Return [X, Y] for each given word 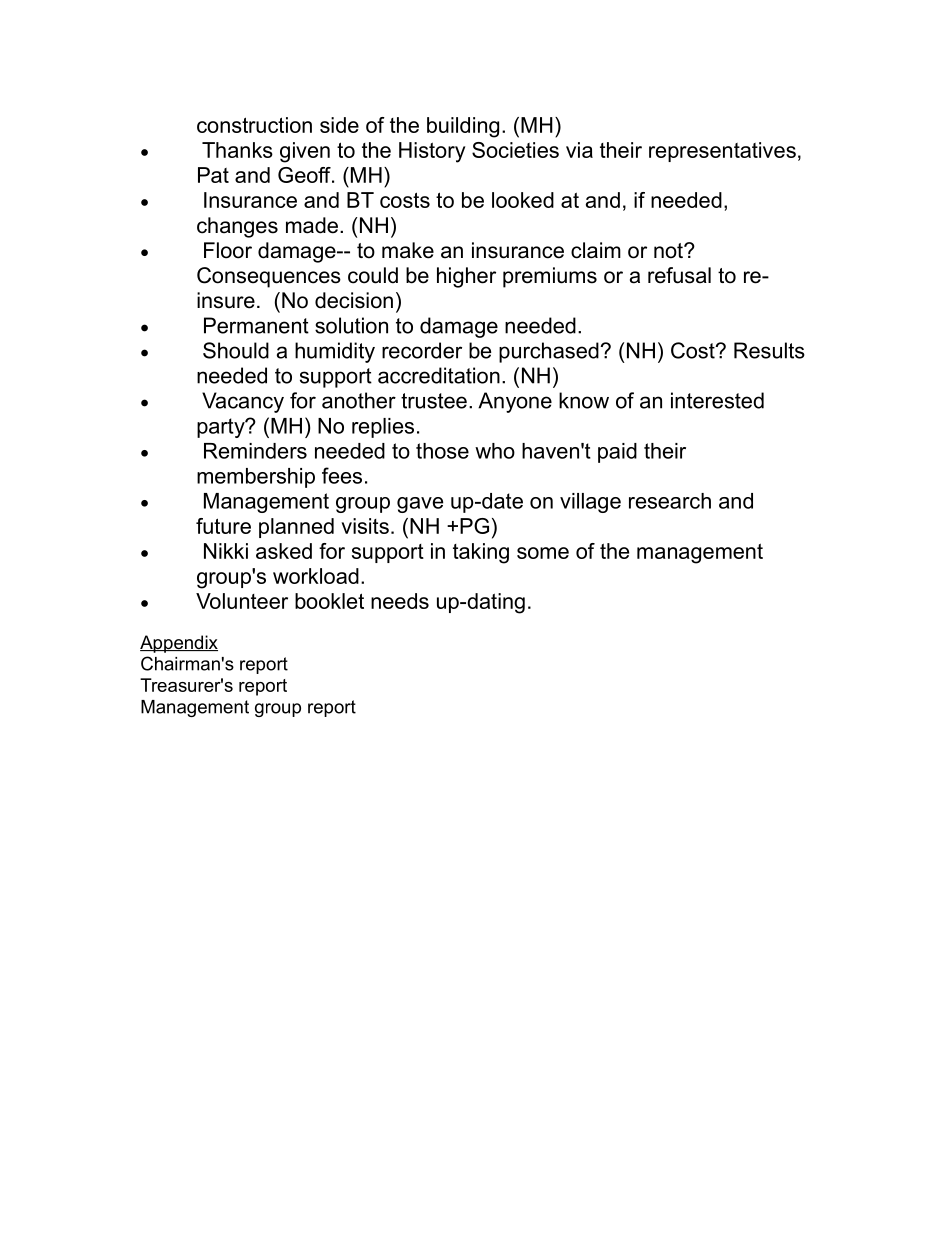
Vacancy [243, 402]
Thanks [237, 150]
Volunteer [242, 601]
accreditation [439, 375]
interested [717, 400]
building [463, 127]
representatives [722, 152]
